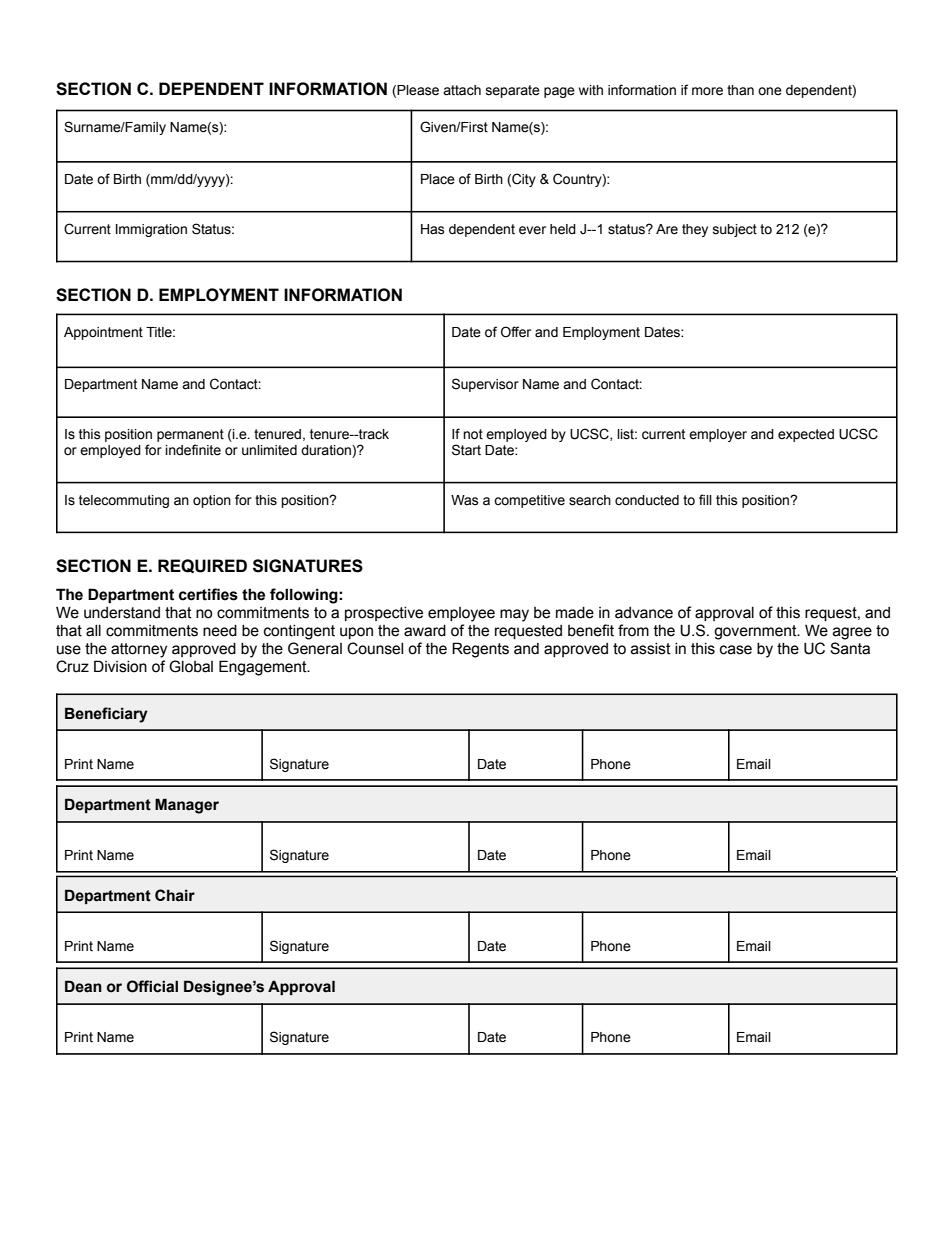  What do you see at coordinates (462, 90) in the image?
I see `attach` at bounding box center [462, 90].
